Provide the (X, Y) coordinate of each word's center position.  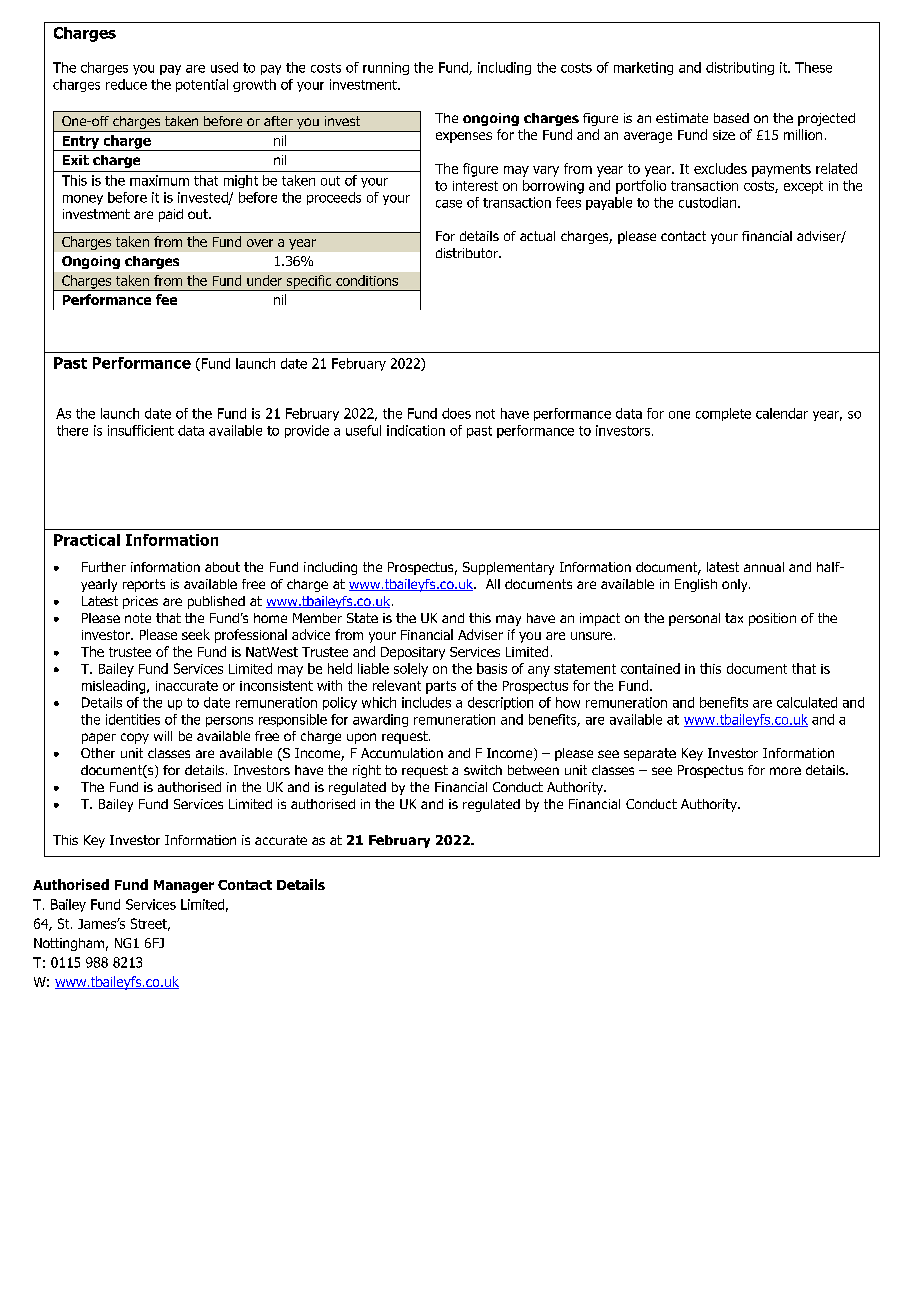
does (456, 413)
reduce (126, 84)
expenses (464, 137)
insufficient (141, 430)
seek (196, 634)
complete (723, 414)
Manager (184, 886)
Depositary (413, 653)
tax (734, 618)
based (731, 118)
